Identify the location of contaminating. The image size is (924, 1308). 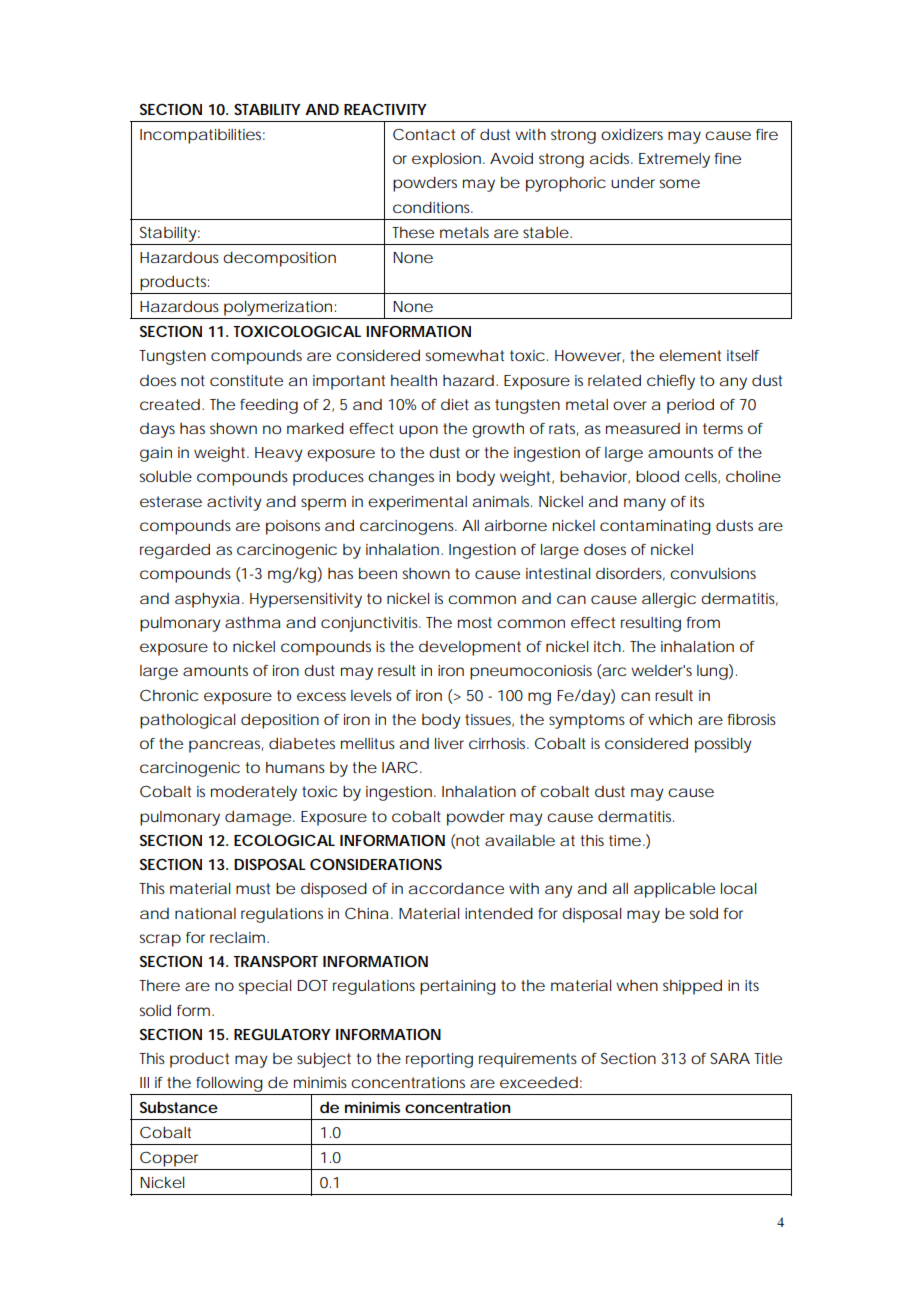
(655, 527).
